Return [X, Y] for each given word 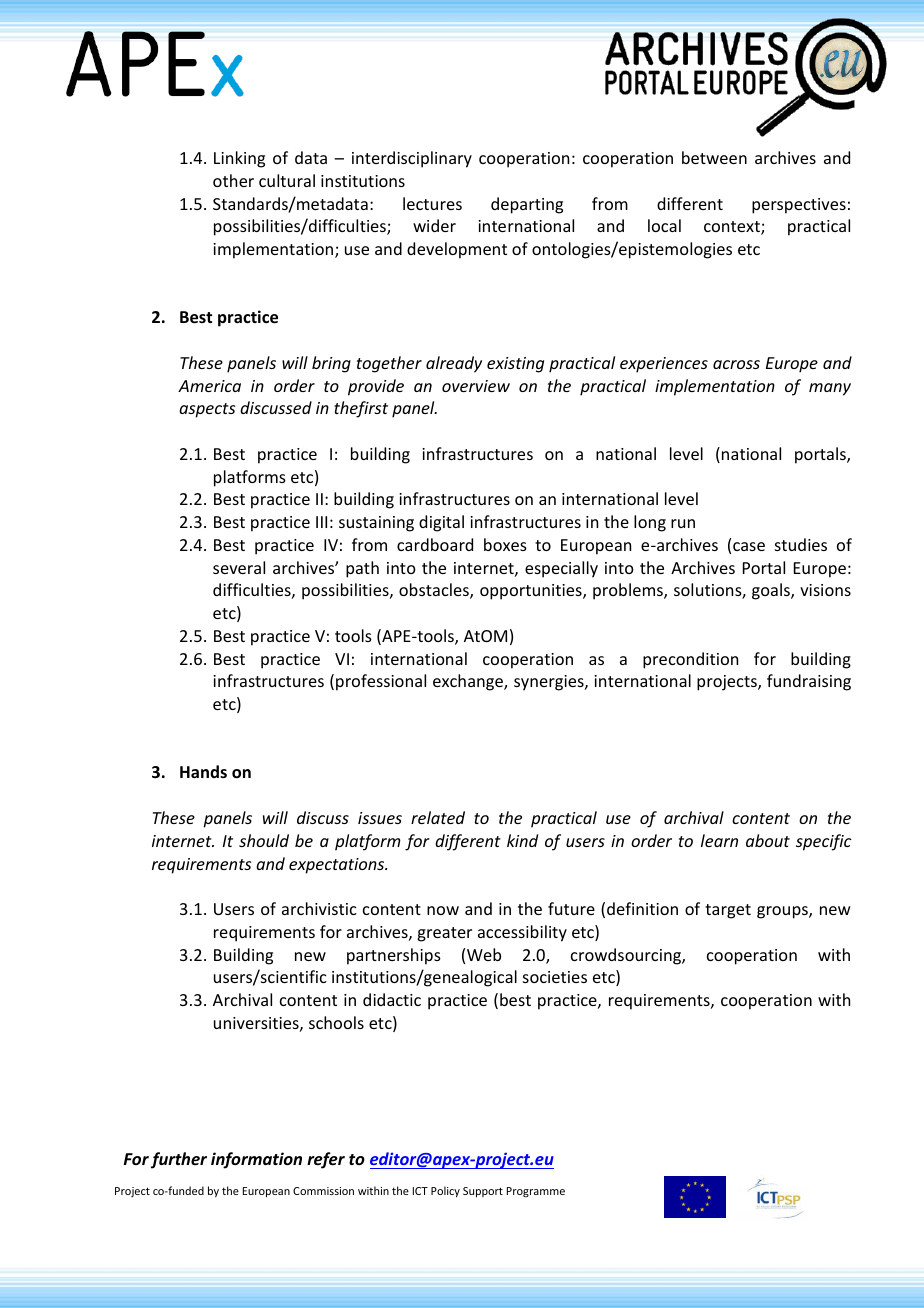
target [728, 911]
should [264, 840]
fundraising [809, 682]
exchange [469, 682]
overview [476, 386]
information [256, 1160]
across [736, 364]
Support [483, 1192]
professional [381, 682]
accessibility [522, 933]
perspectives [799, 206]
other [233, 180]
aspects [207, 410]
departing [527, 205]
